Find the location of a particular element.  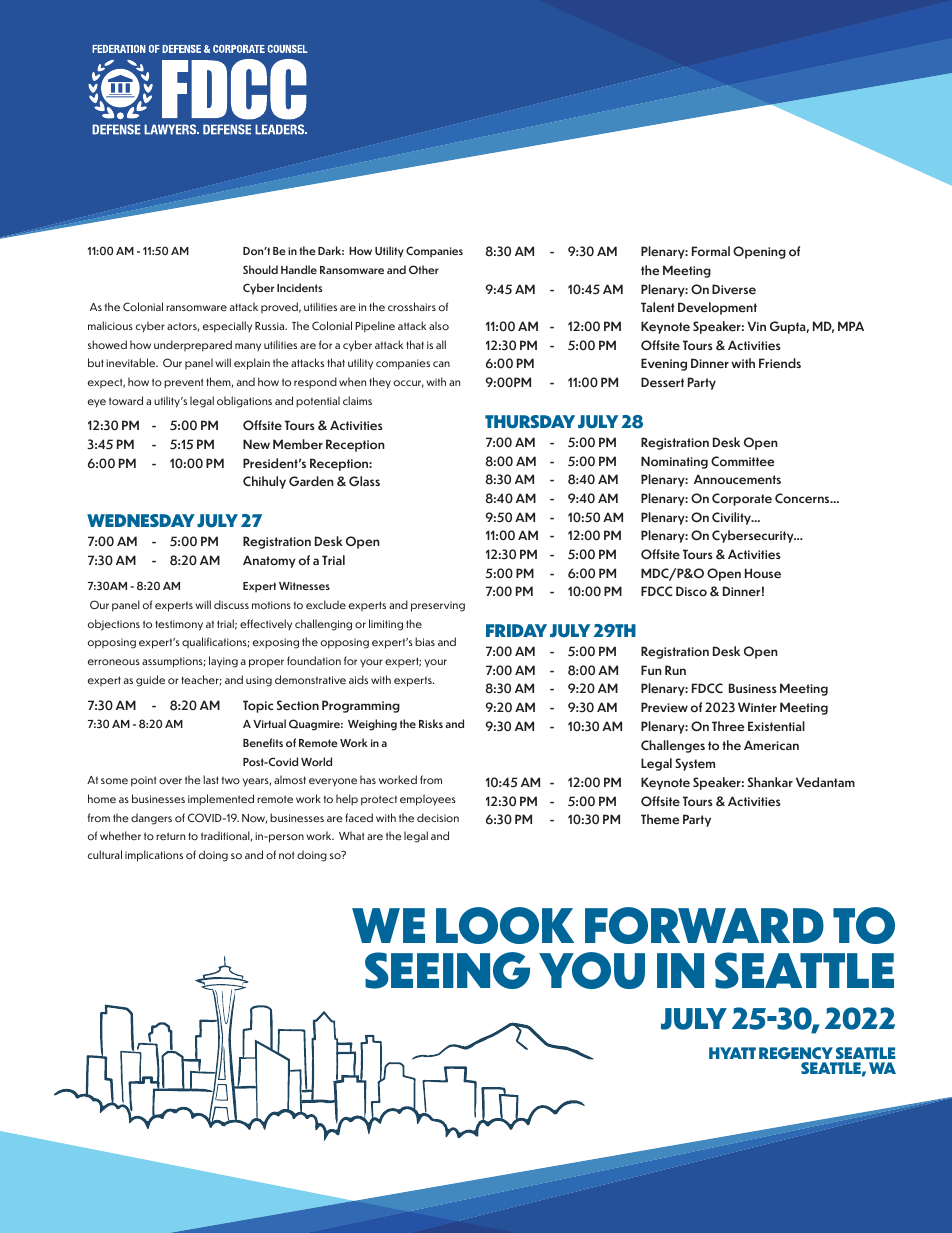

Other is located at coordinates (424, 270).
